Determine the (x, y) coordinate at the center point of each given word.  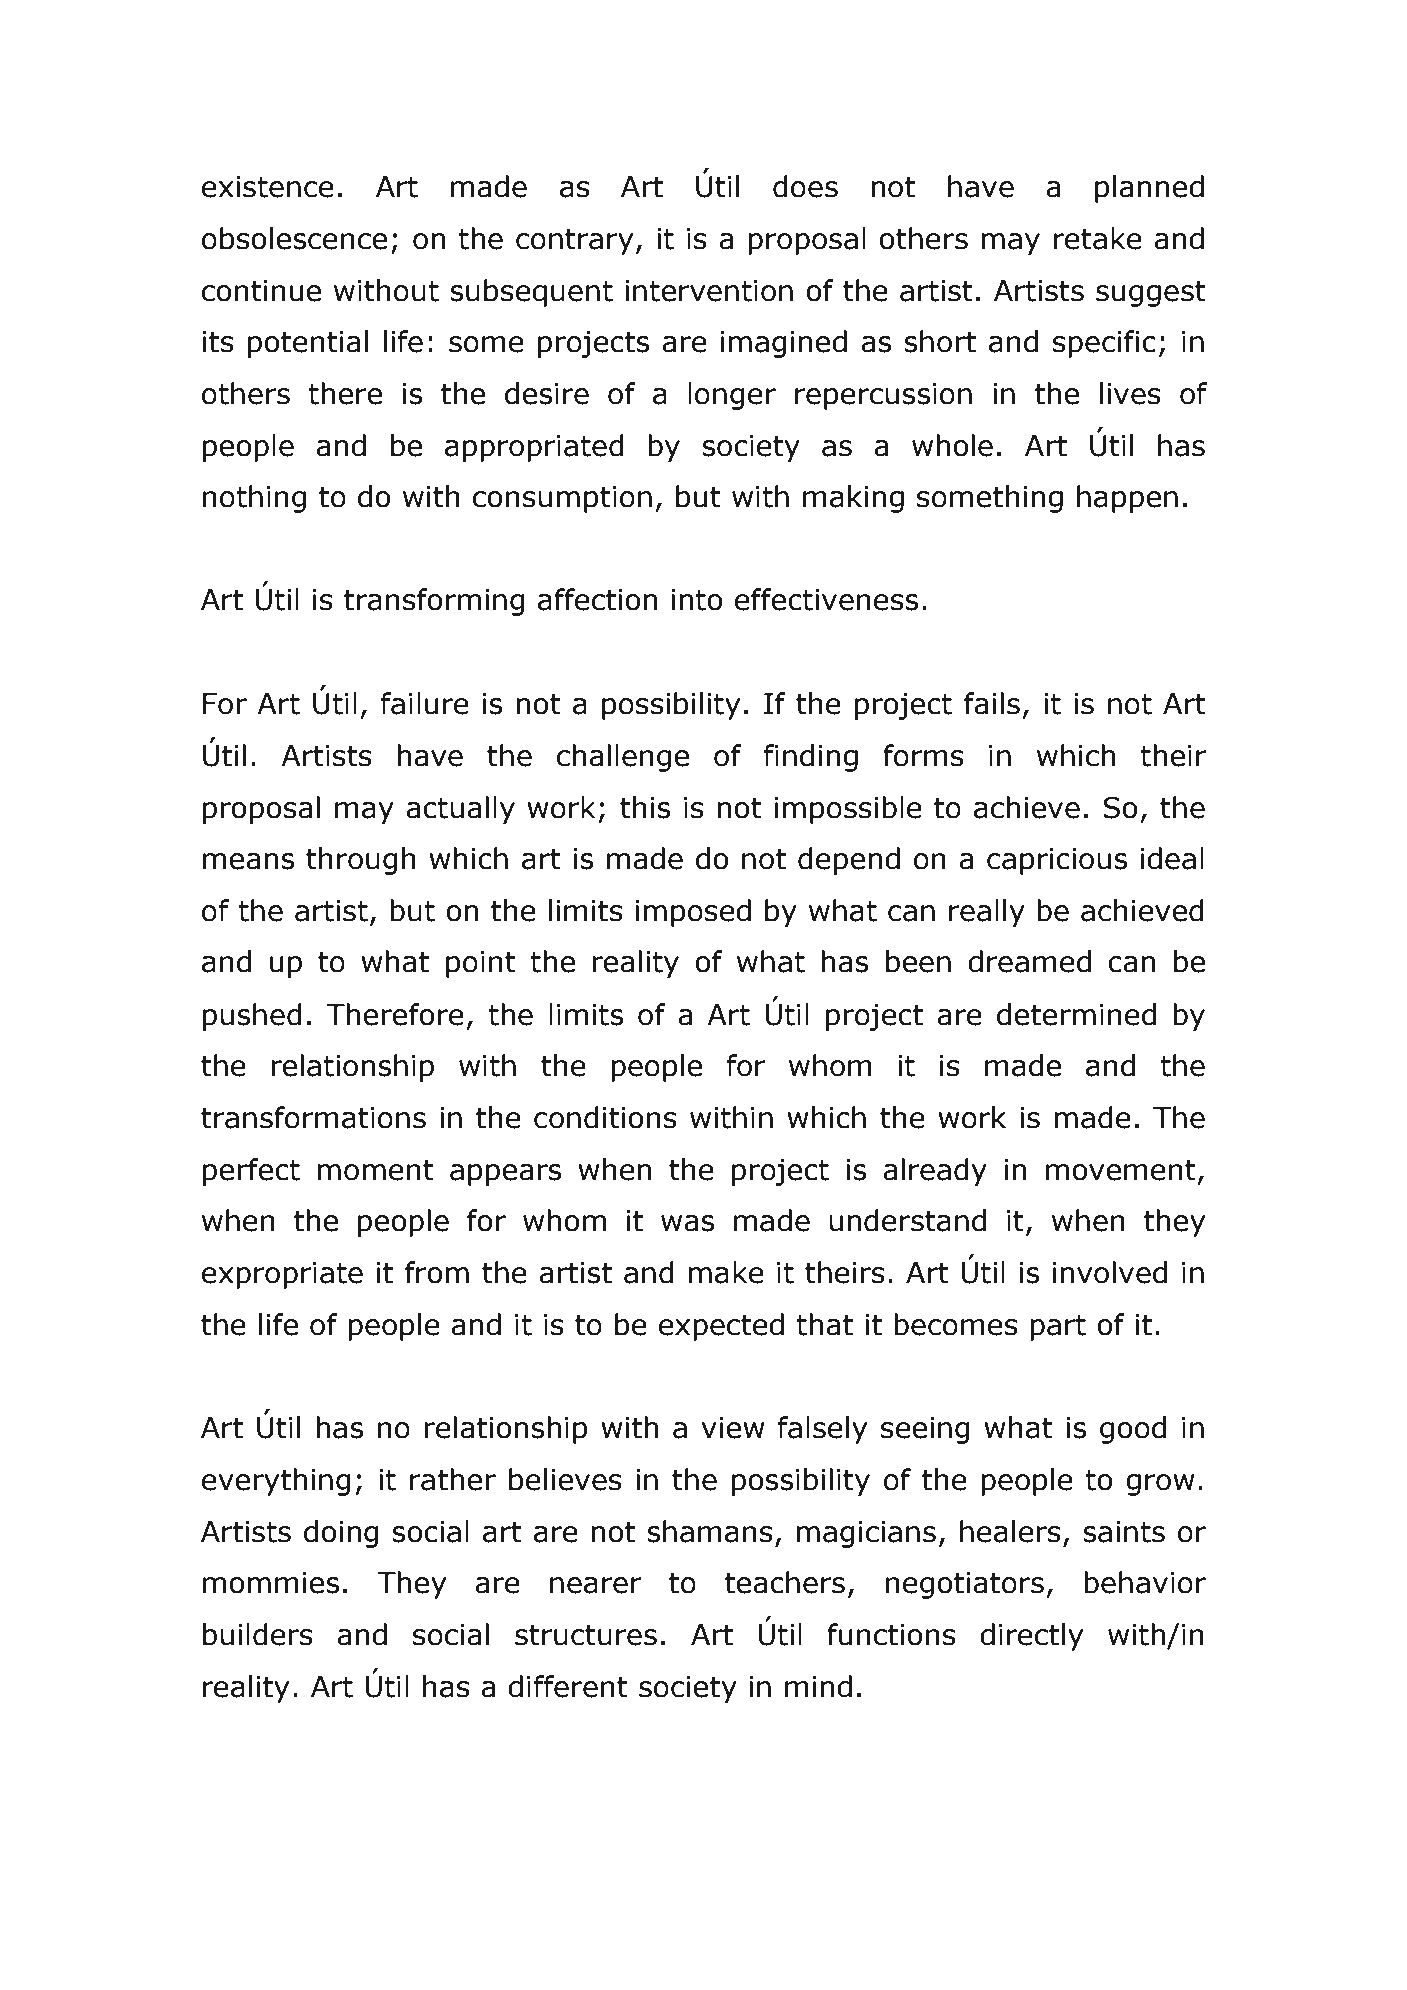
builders (258, 1634)
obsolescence (294, 238)
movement (1121, 1170)
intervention (709, 291)
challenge (623, 758)
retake (1098, 238)
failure (425, 703)
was (687, 1223)
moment (375, 1170)
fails (992, 703)
